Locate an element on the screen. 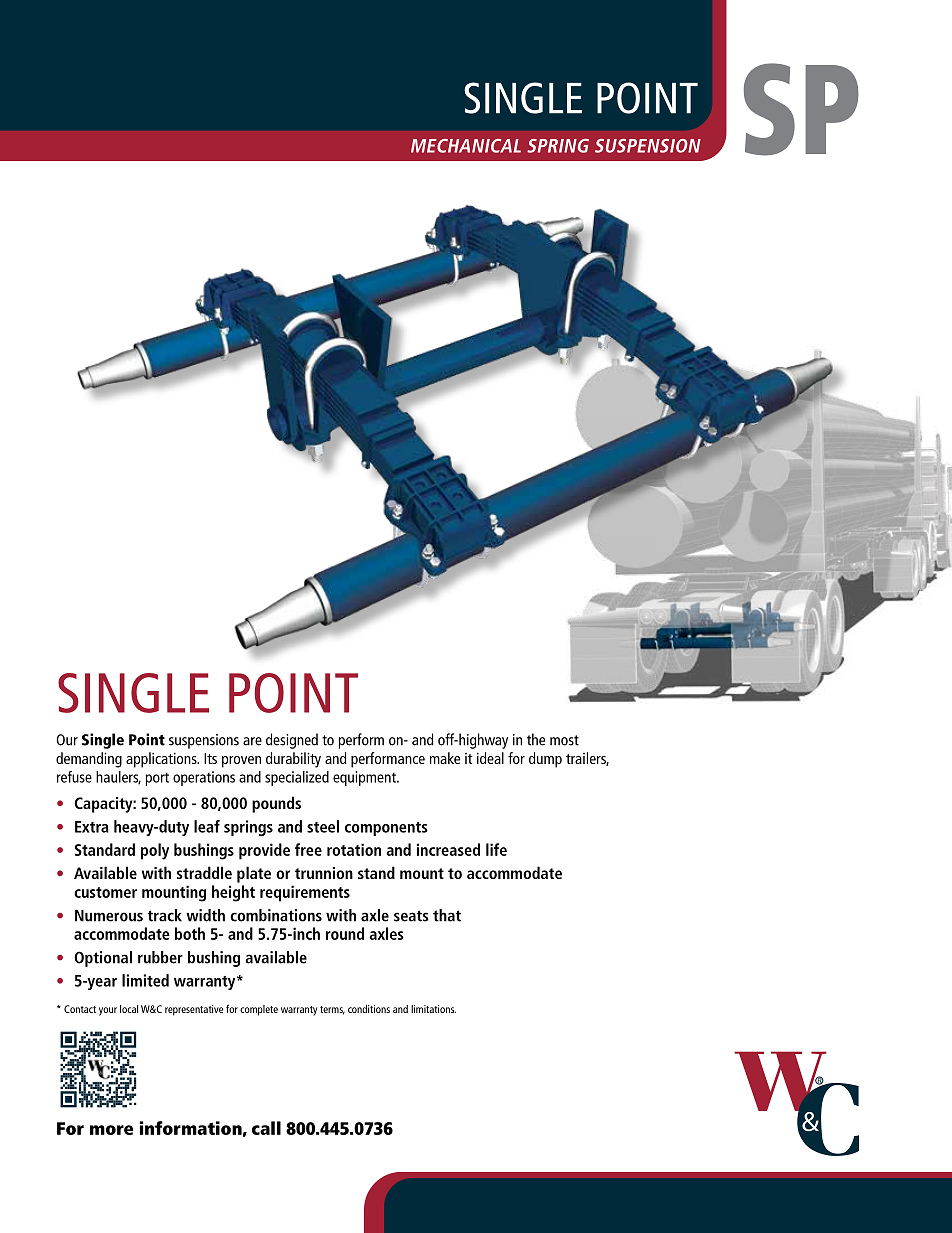 The width and height of the screenshot is (952, 1233). limitations is located at coordinates (433, 1009).
